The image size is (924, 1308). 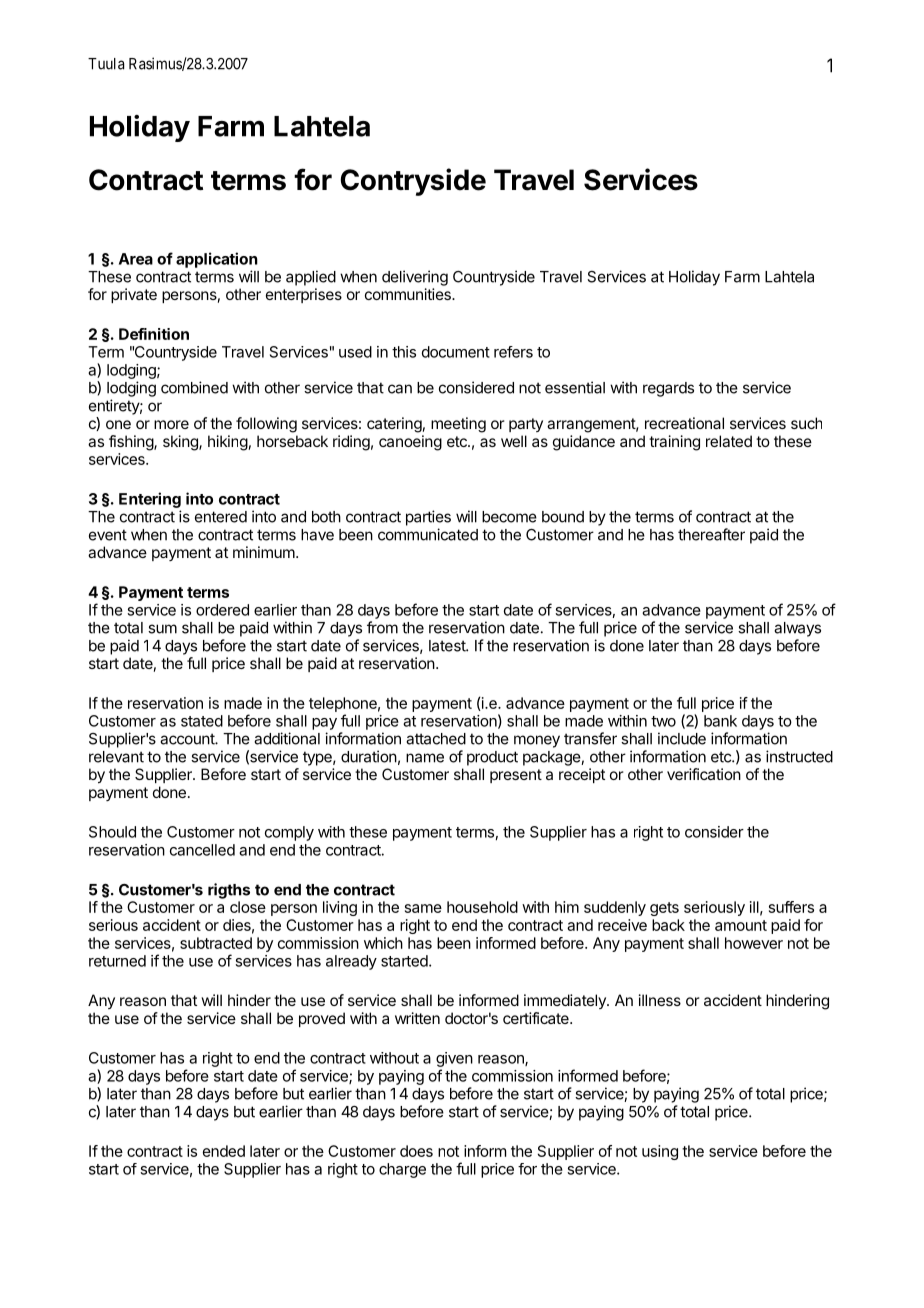 What do you see at coordinates (720, 721) in the screenshot?
I see `bank` at bounding box center [720, 721].
